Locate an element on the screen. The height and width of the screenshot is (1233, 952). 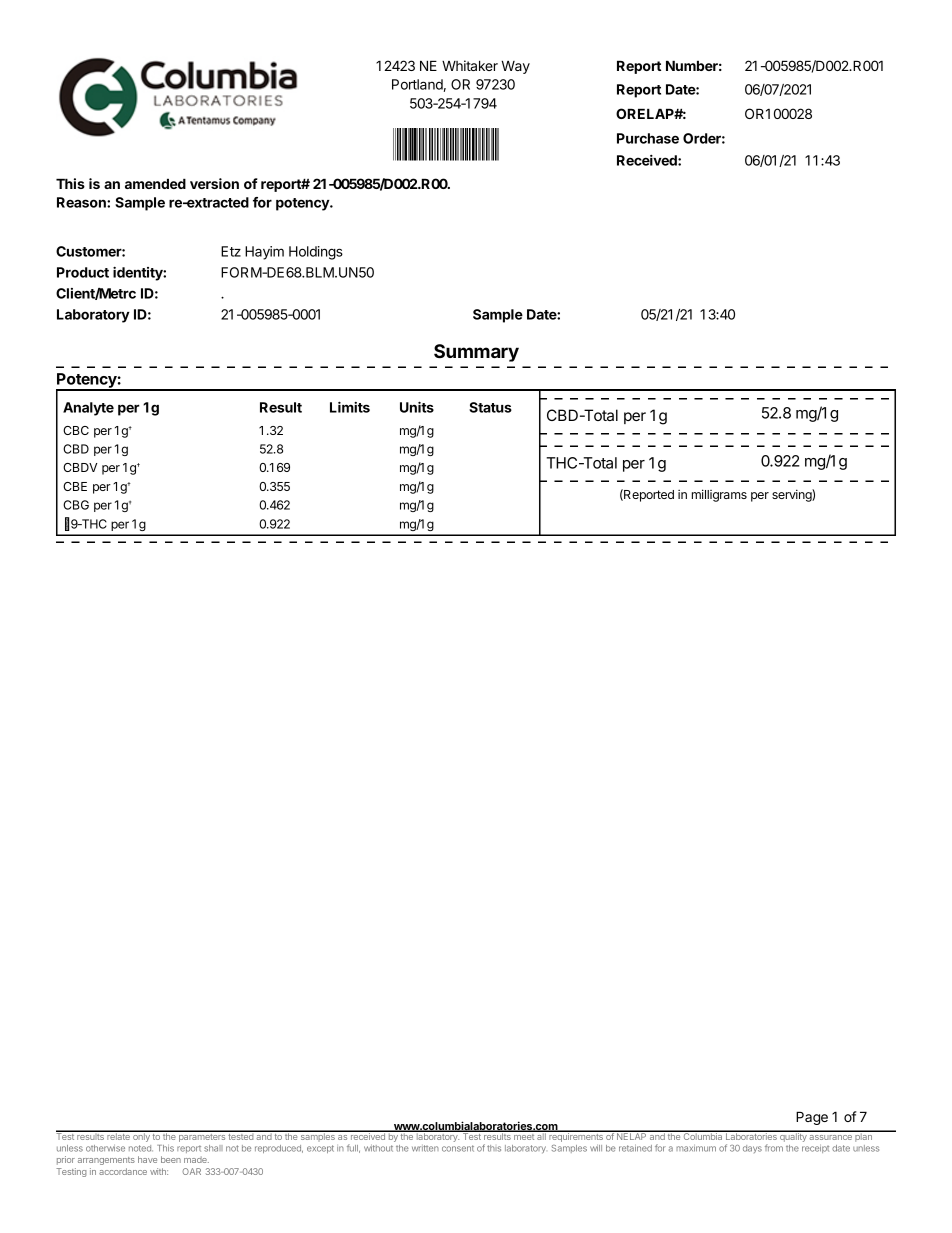
consent is located at coordinates (458, 1148).
